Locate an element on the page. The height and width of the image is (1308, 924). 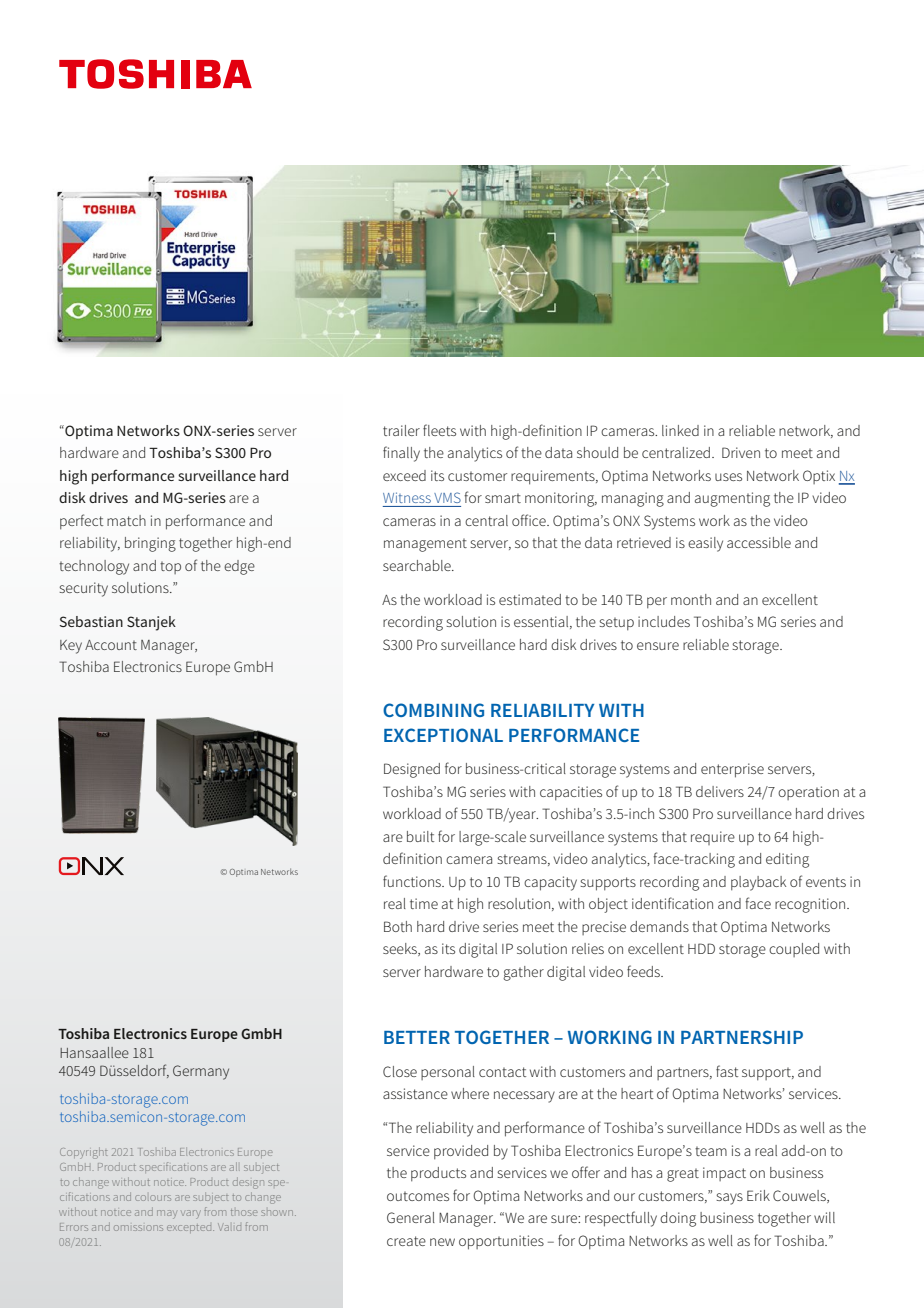
uses is located at coordinates (728, 477).
